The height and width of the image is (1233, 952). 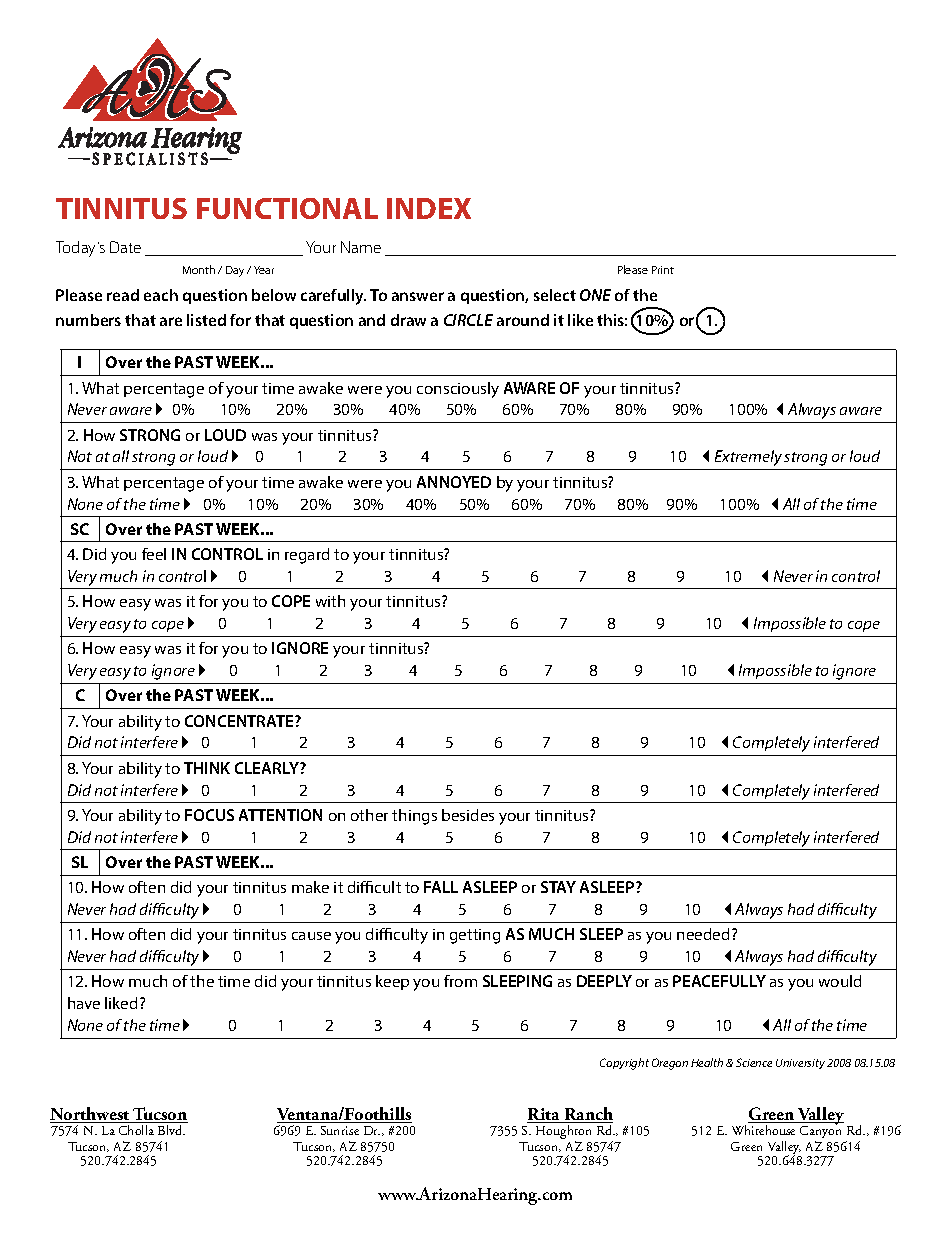 What do you see at coordinates (468, 815) in the image?
I see `besides` at bounding box center [468, 815].
